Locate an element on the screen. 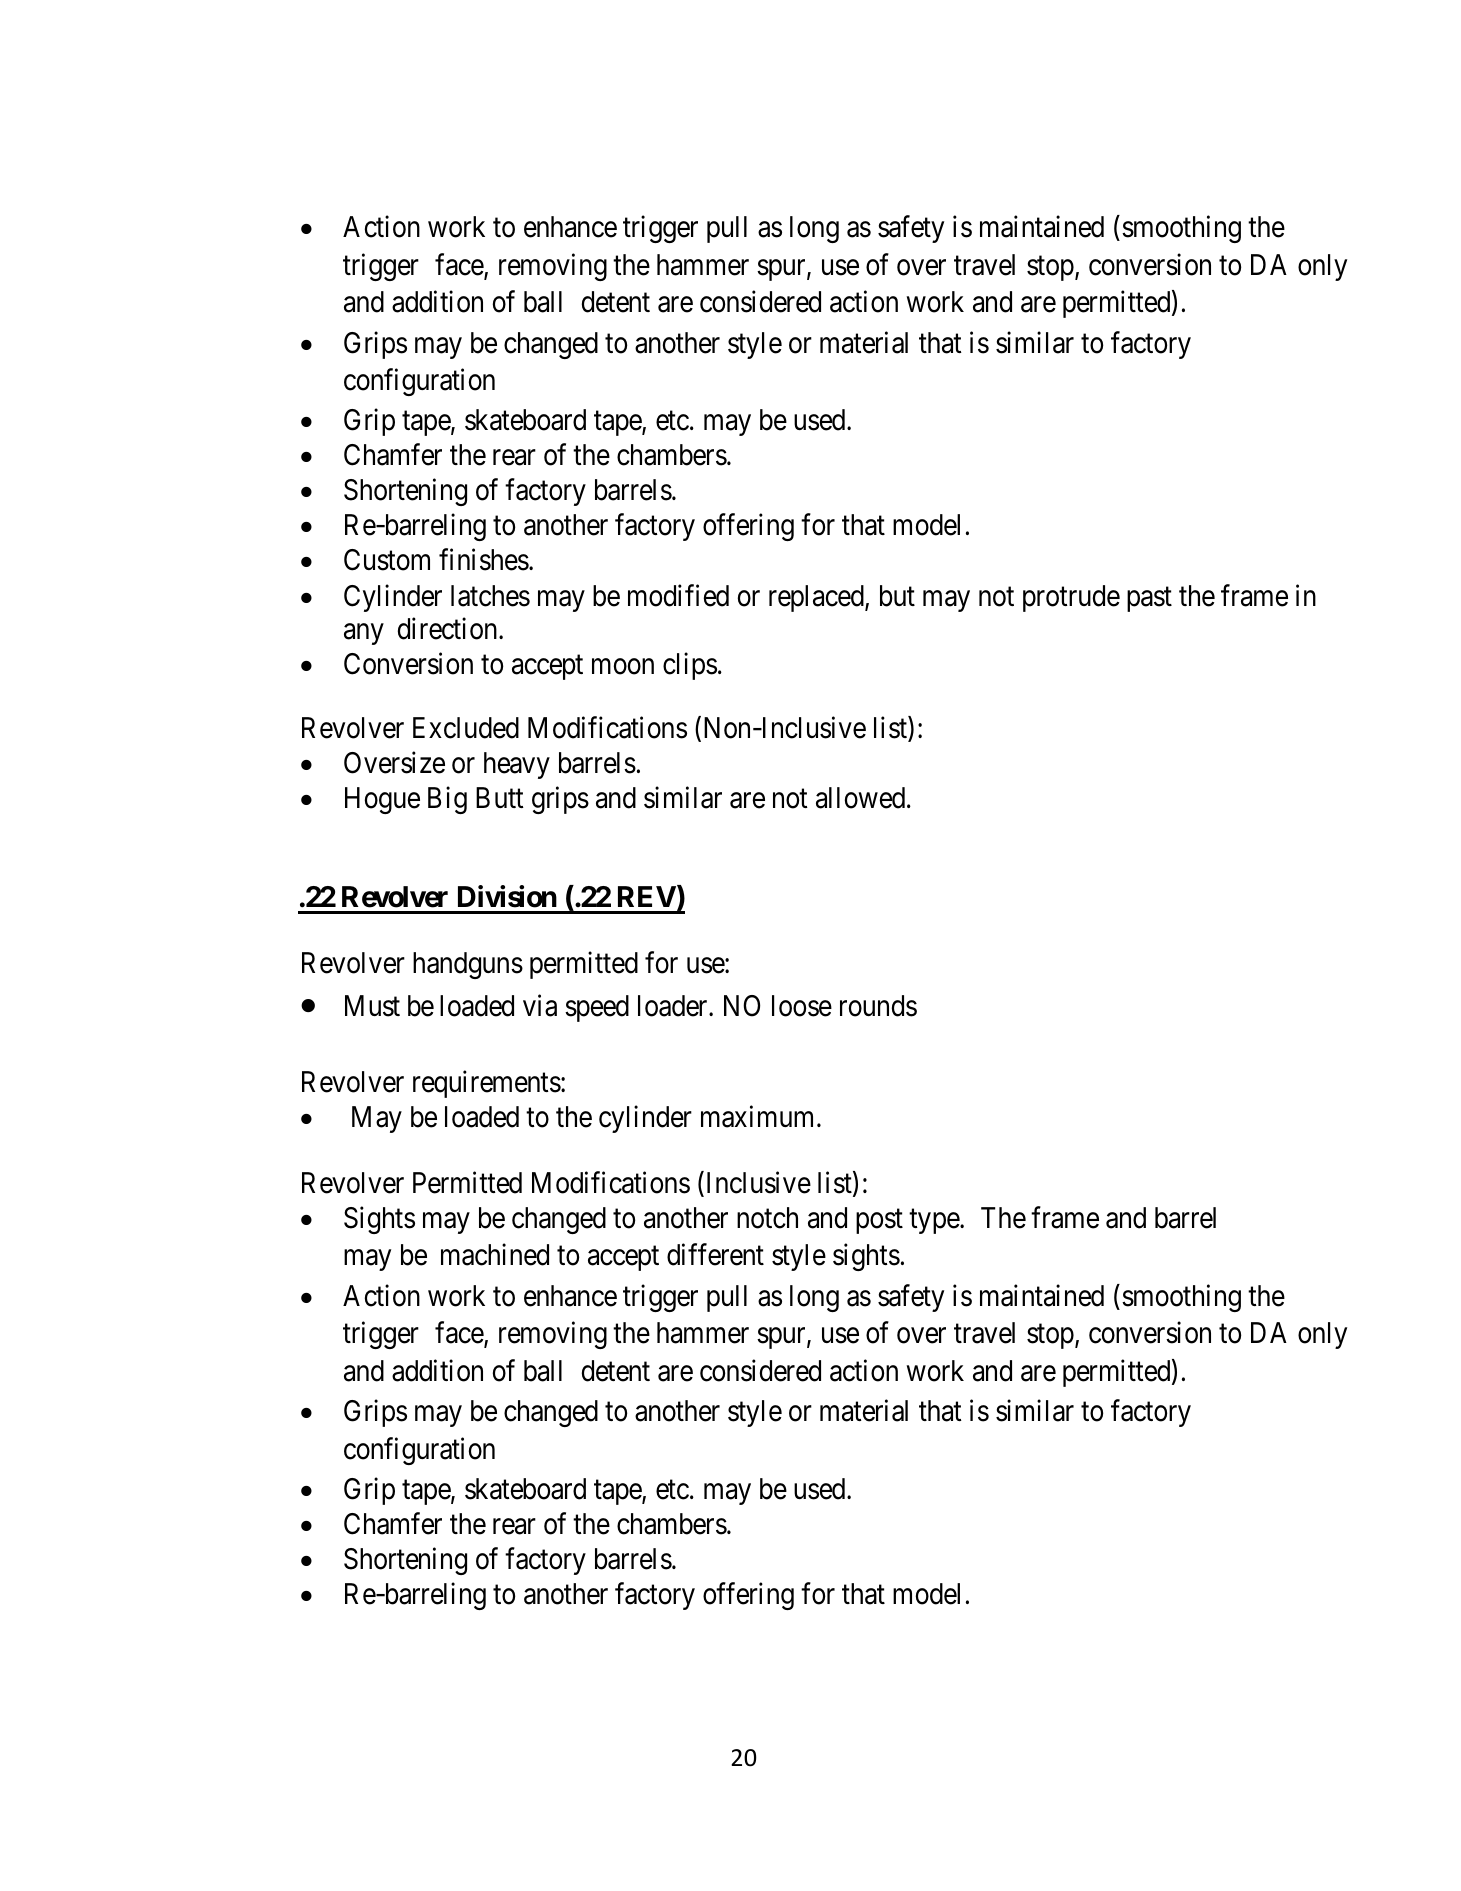  type is located at coordinates (935, 1221).
